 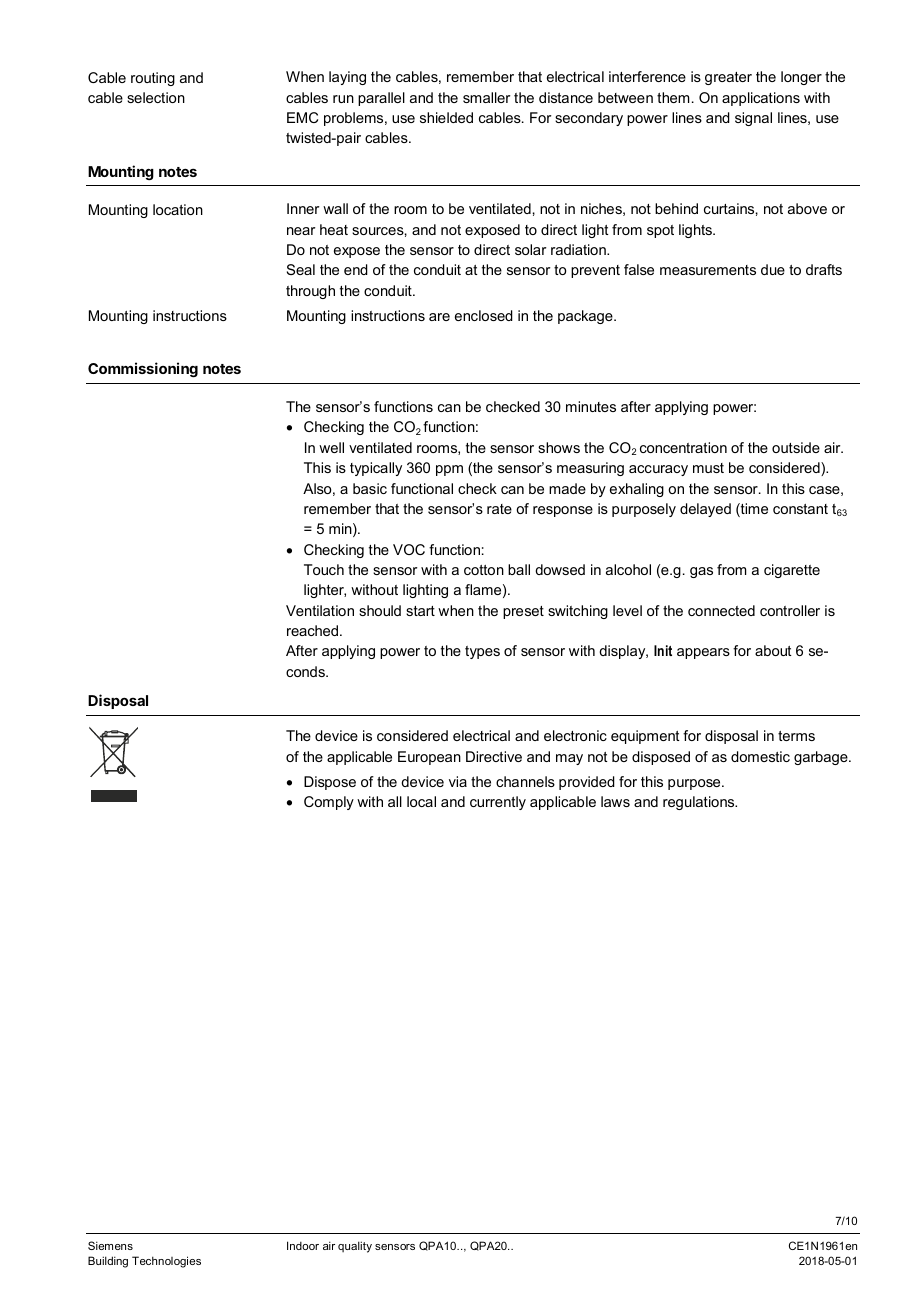 What do you see at coordinates (329, 803) in the page?
I see `Comply` at bounding box center [329, 803].
